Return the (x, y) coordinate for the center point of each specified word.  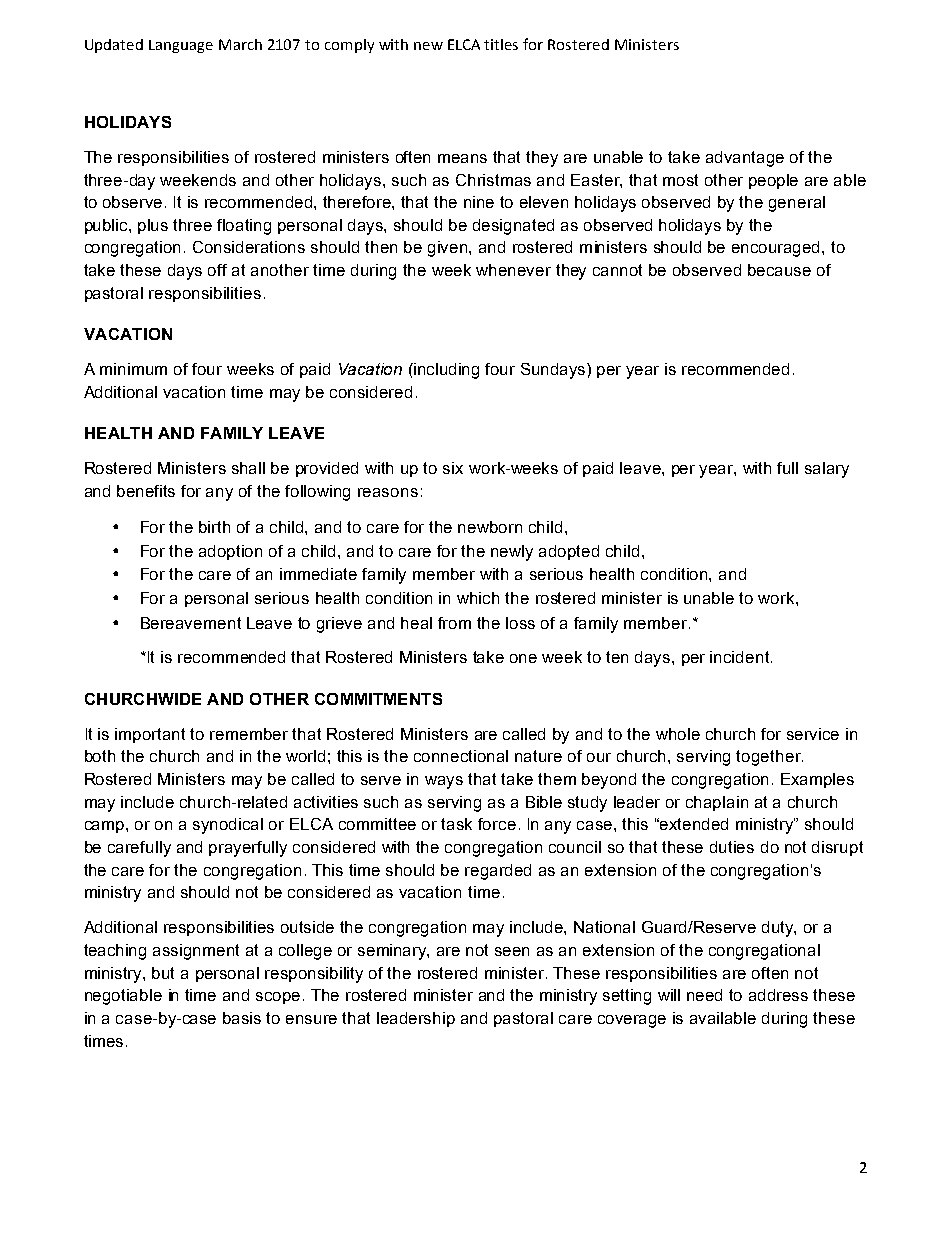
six (453, 468)
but (163, 973)
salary (827, 470)
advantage (745, 159)
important (150, 735)
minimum (133, 369)
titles (501, 44)
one (523, 658)
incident (741, 657)
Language (181, 46)
